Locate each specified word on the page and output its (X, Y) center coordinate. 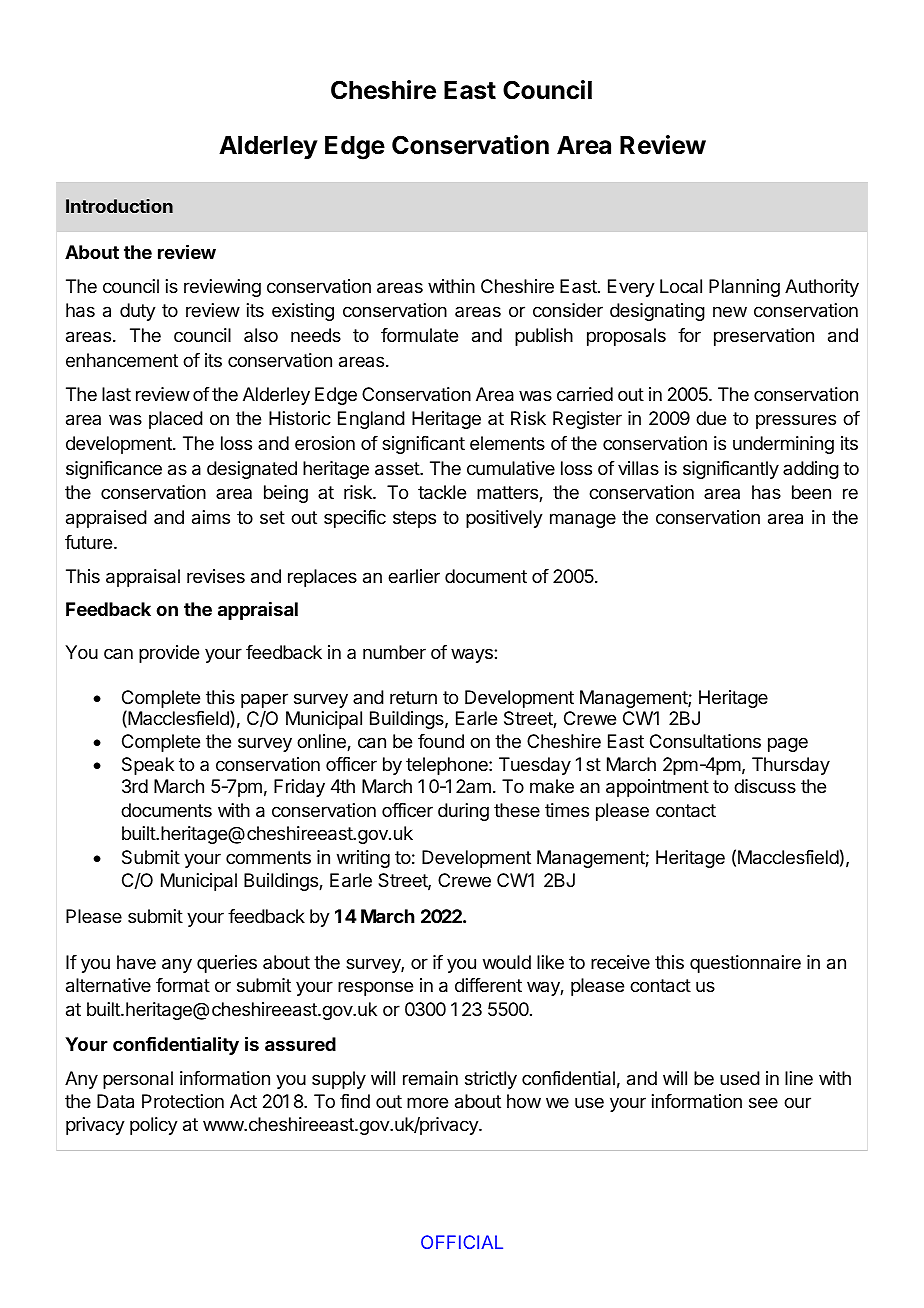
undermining (783, 445)
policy (154, 1126)
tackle (442, 492)
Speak (148, 766)
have (136, 962)
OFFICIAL (462, 1242)
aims (211, 517)
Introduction (119, 206)
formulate (419, 335)
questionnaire (745, 964)
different (488, 985)
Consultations (705, 741)
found (441, 741)
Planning (744, 288)
